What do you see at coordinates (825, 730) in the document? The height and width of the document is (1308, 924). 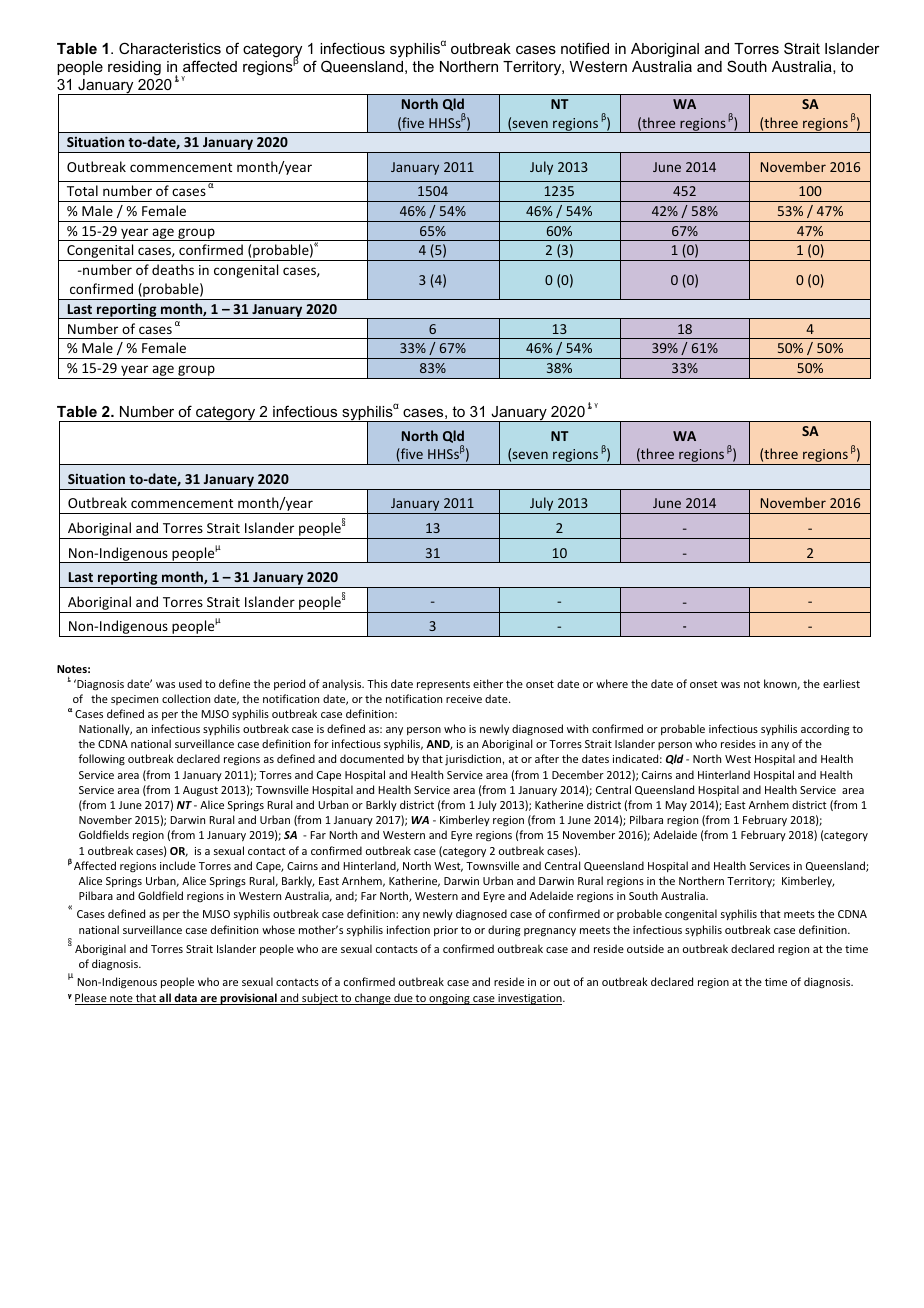 I see `according` at bounding box center [825, 730].
